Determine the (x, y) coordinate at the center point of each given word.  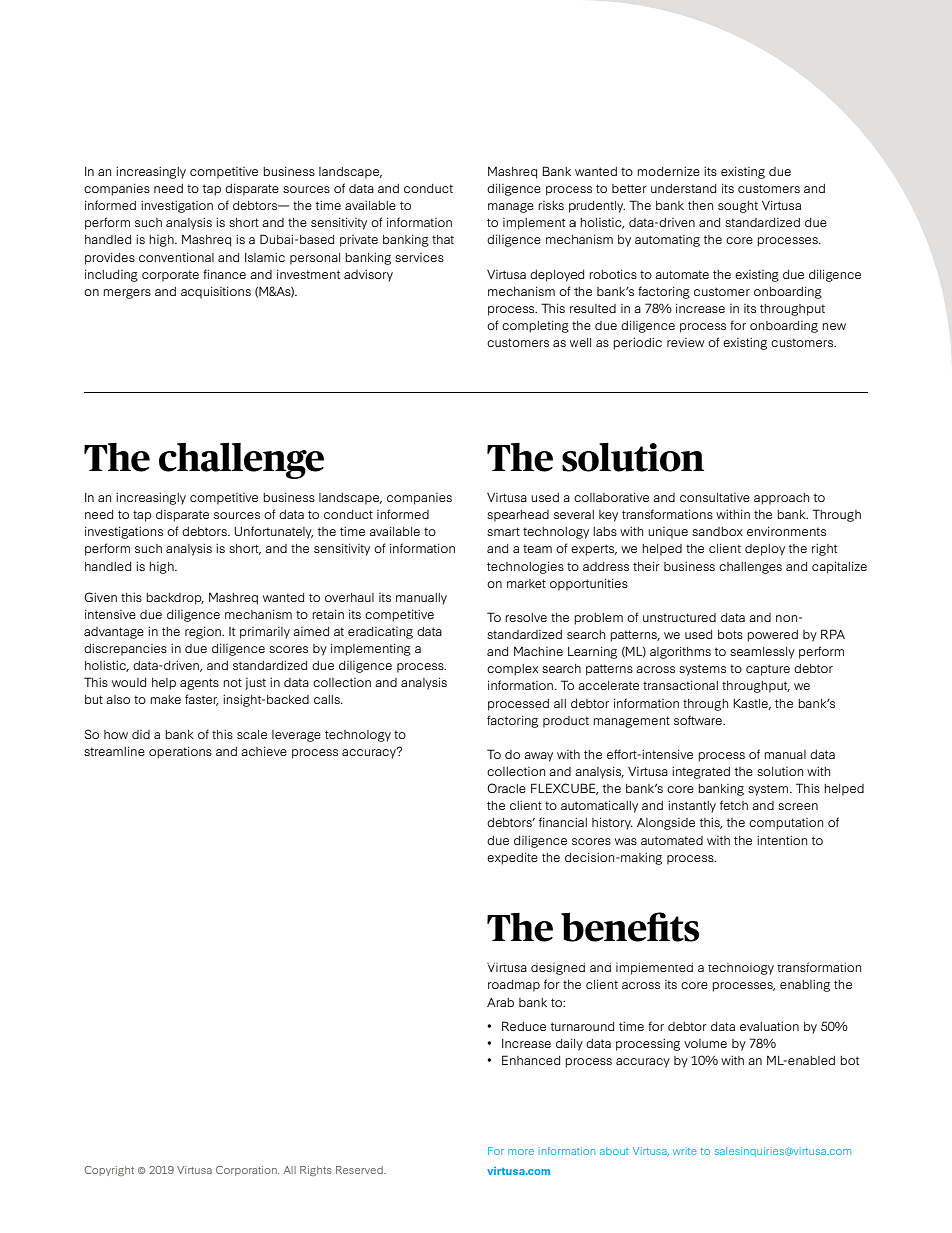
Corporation (247, 1171)
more (521, 1152)
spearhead (518, 516)
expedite (512, 858)
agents (199, 684)
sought (738, 207)
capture (768, 670)
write (685, 1151)
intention (782, 840)
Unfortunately (273, 532)
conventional (176, 257)
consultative (715, 497)
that (443, 239)
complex (512, 670)
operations (180, 752)
